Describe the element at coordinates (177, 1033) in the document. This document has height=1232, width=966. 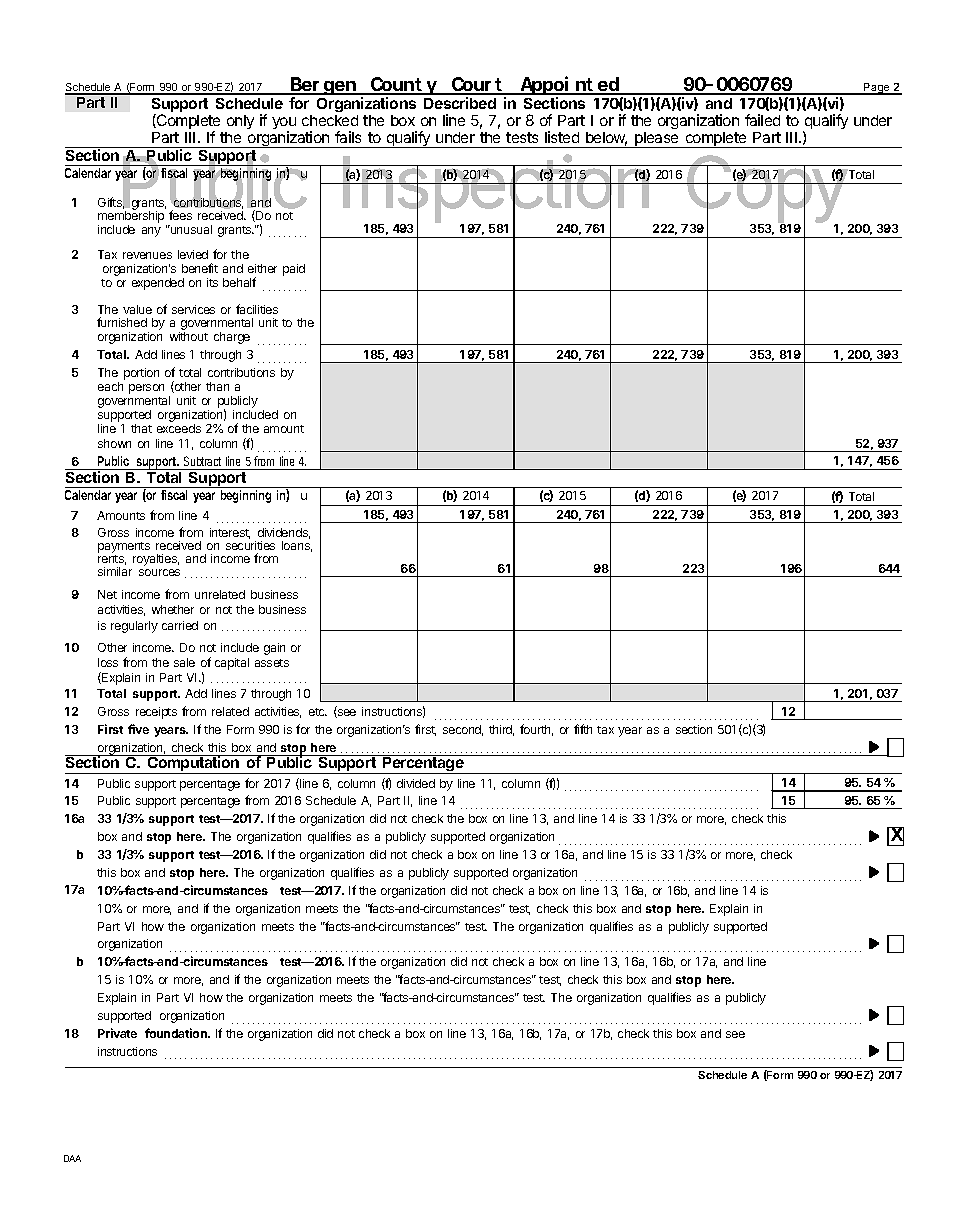
I see `foundation` at that location.
